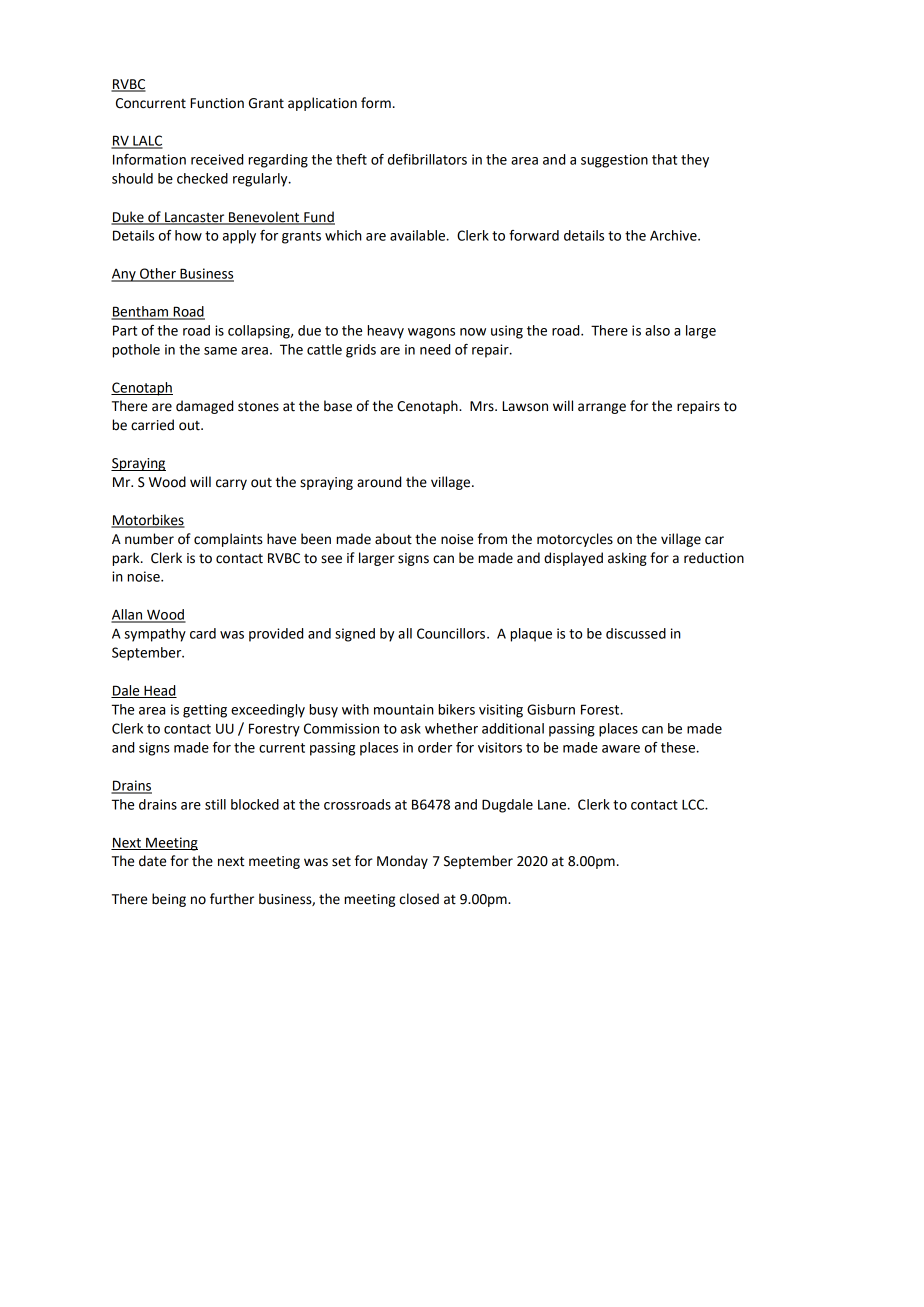 The image size is (924, 1307). I want to click on Monday, so click(402, 862).
